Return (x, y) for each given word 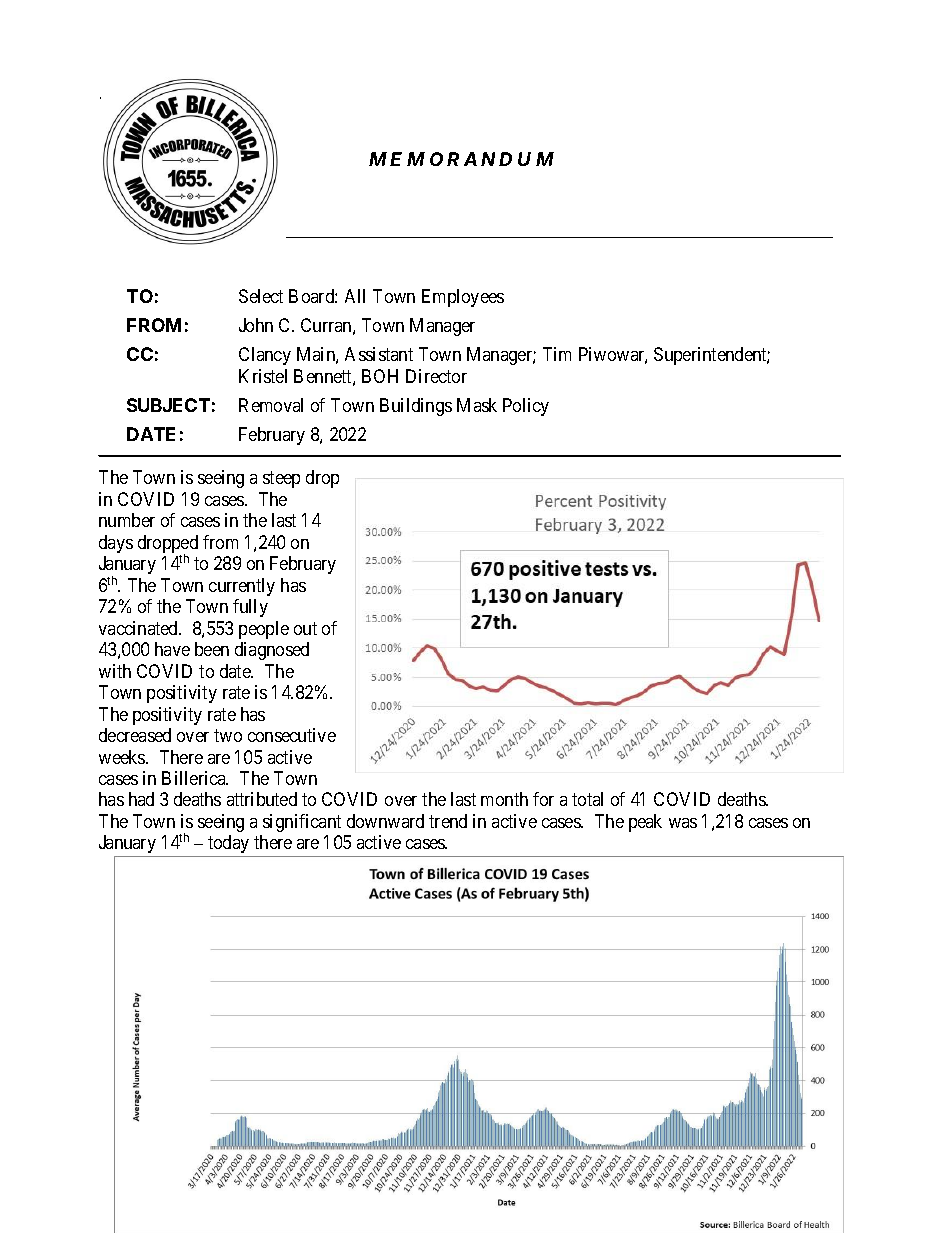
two (228, 735)
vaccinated (140, 628)
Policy (526, 407)
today (228, 844)
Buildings (416, 407)
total (587, 799)
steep (281, 479)
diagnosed (272, 651)
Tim (557, 354)
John (256, 325)
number (127, 520)
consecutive (292, 735)
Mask (477, 405)
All (355, 296)
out (305, 628)
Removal (271, 405)
